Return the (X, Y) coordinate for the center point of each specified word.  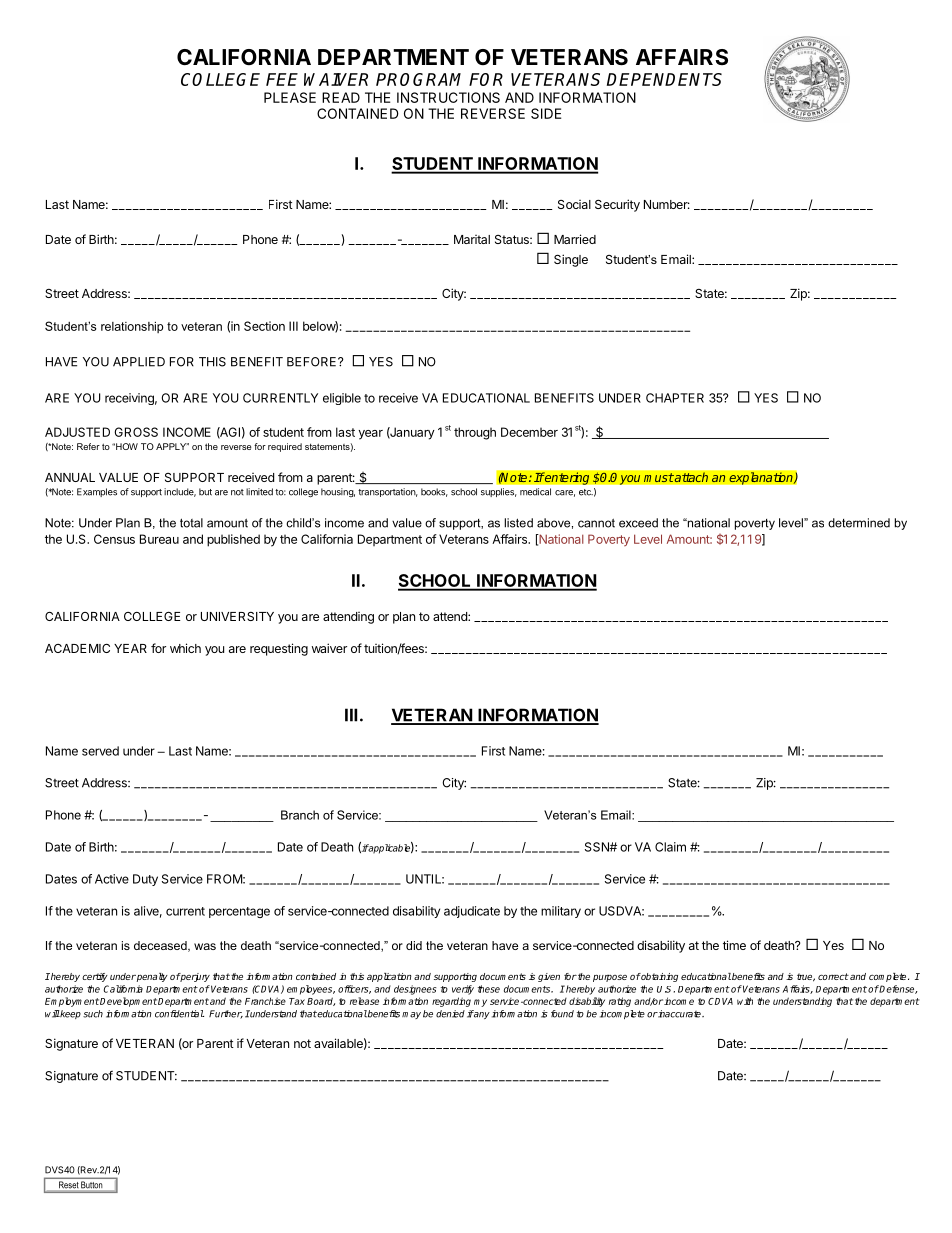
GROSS (136, 432)
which (185, 648)
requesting (279, 649)
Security (617, 205)
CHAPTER (675, 398)
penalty (151, 977)
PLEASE (290, 97)
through (475, 433)
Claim (670, 847)
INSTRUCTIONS (448, 97)
